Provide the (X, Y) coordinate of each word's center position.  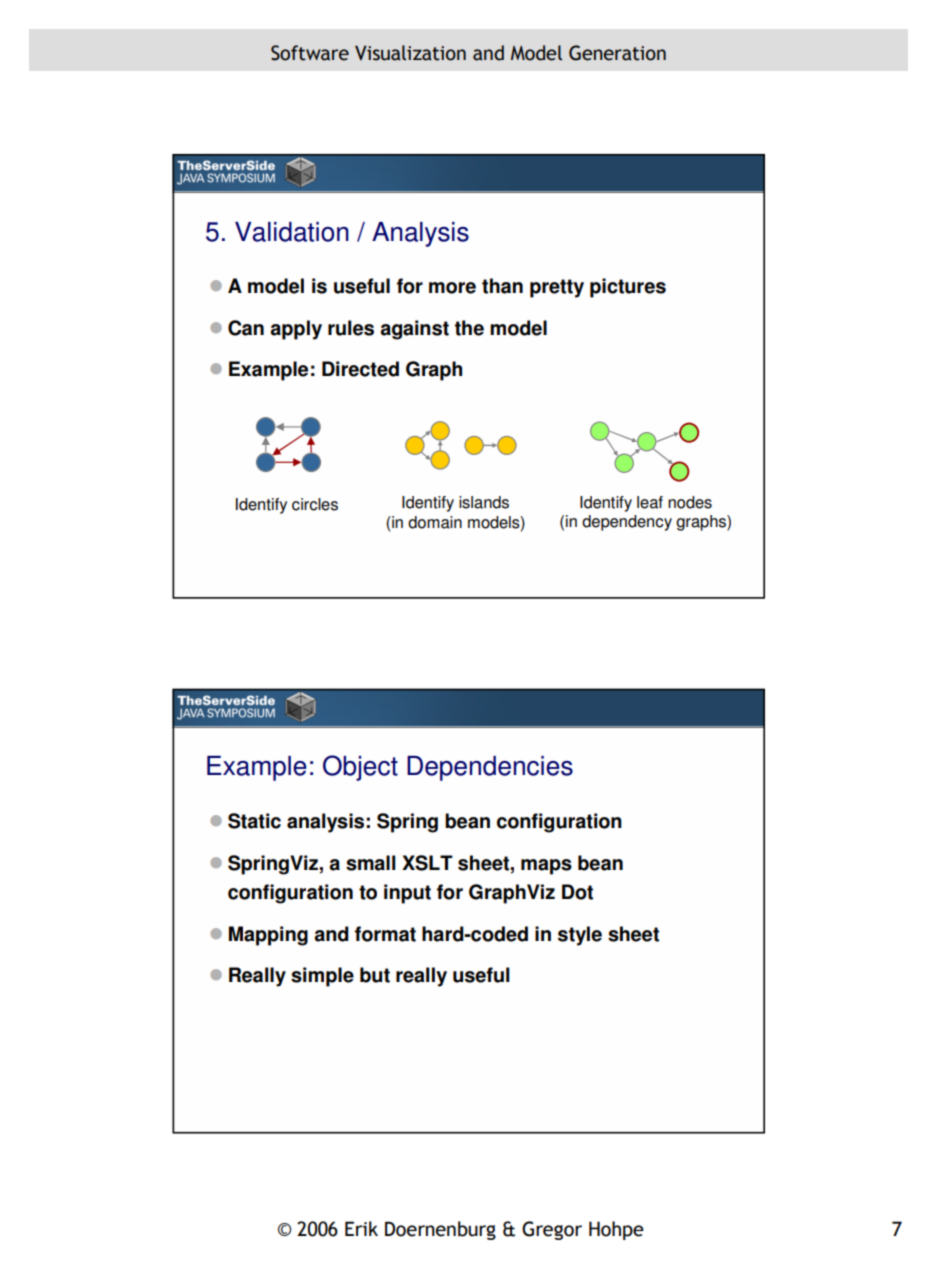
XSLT (427, 863)
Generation (617, 53)
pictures (628, 288)
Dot (577, 892)
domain (435, 522)
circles (315, 504)
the (469, 328)
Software (310, 53)
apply (296, 330)
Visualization (410, 53)
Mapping (268, 936)
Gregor (552, 1230)
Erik (361, 1228)
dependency (627, 523)
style (580, 936)
